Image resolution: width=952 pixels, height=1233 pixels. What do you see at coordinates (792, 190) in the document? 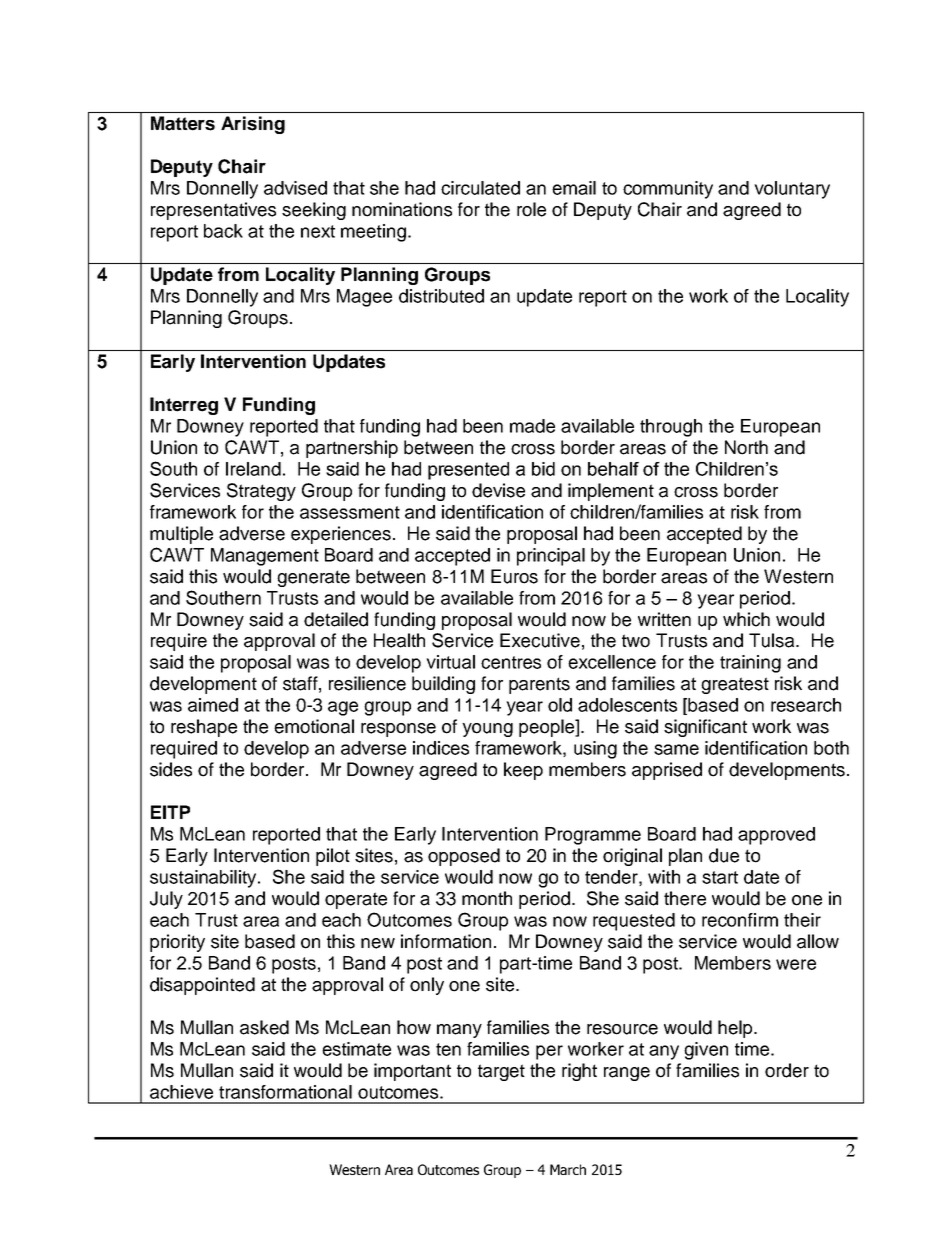
I see `voluntary` at bounding box center [792, 190].
